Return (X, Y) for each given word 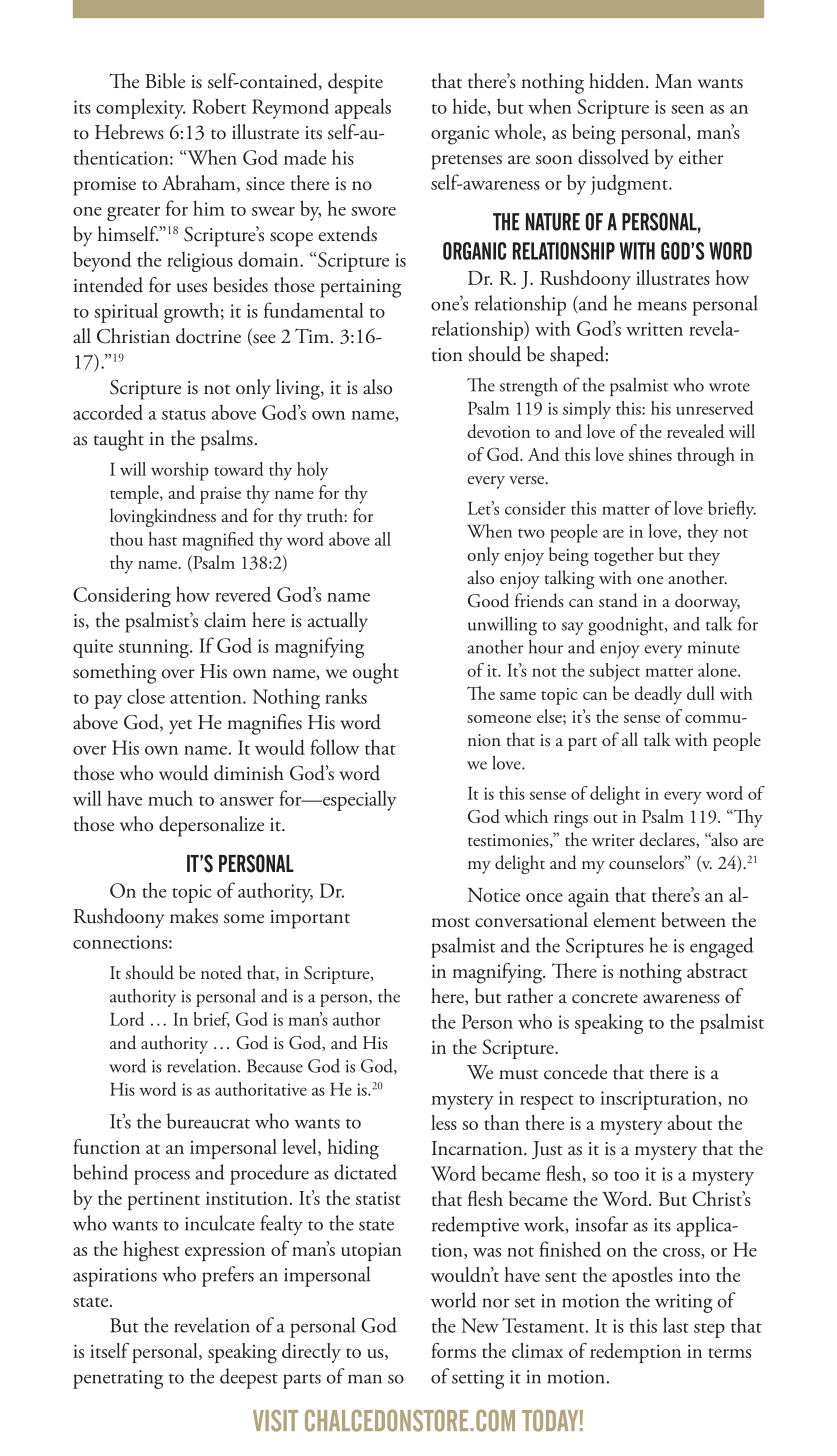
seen (687, 109)
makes (194, 916)
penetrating (118, 1379)
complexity (140, 108)
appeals (363, 108)
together (624, 556)
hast (162, 539)
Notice (494, 895)
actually (338, 622)
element (625, 920)
